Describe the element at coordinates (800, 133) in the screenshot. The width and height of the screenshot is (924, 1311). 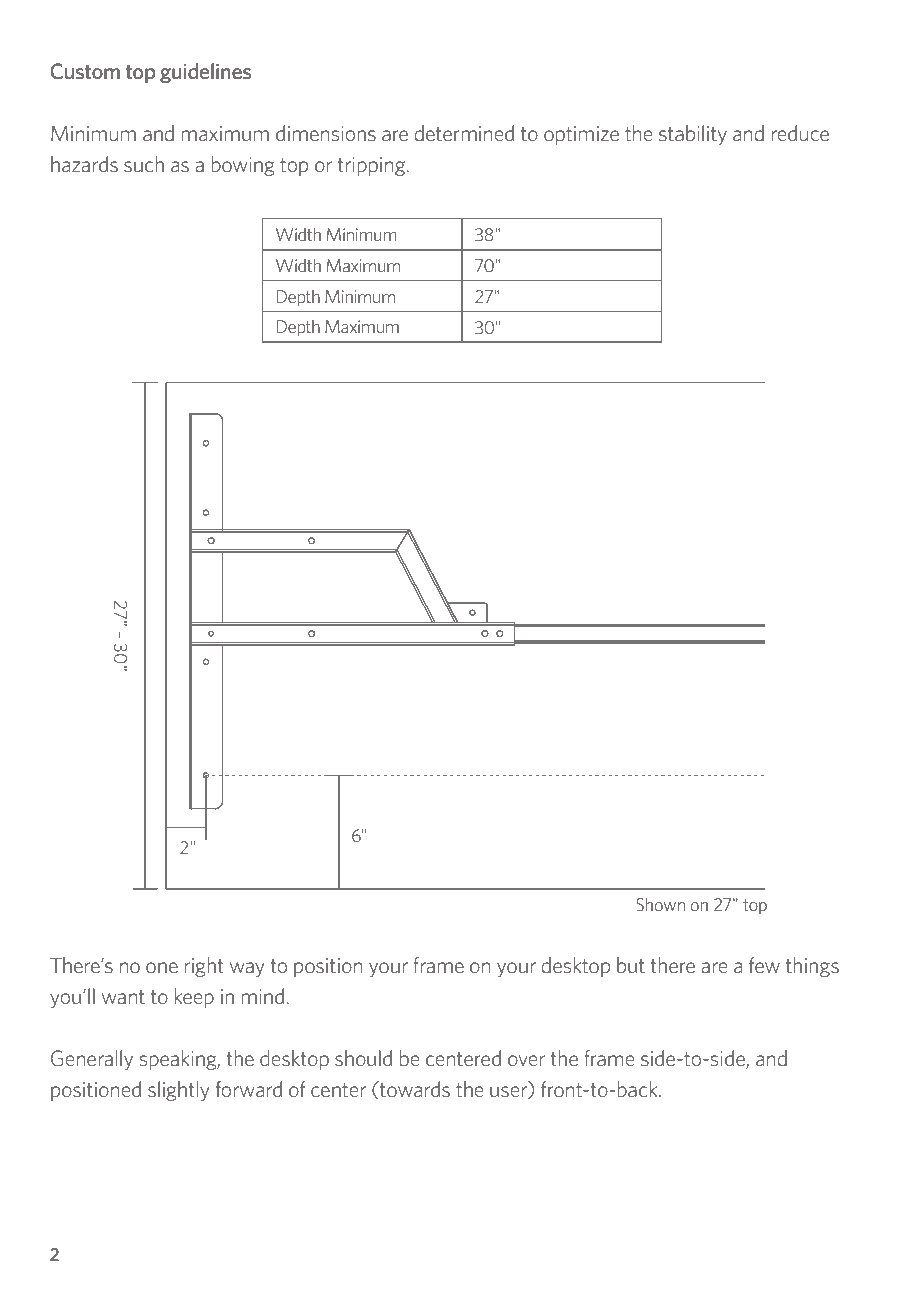
I see `reduce` at that location.
